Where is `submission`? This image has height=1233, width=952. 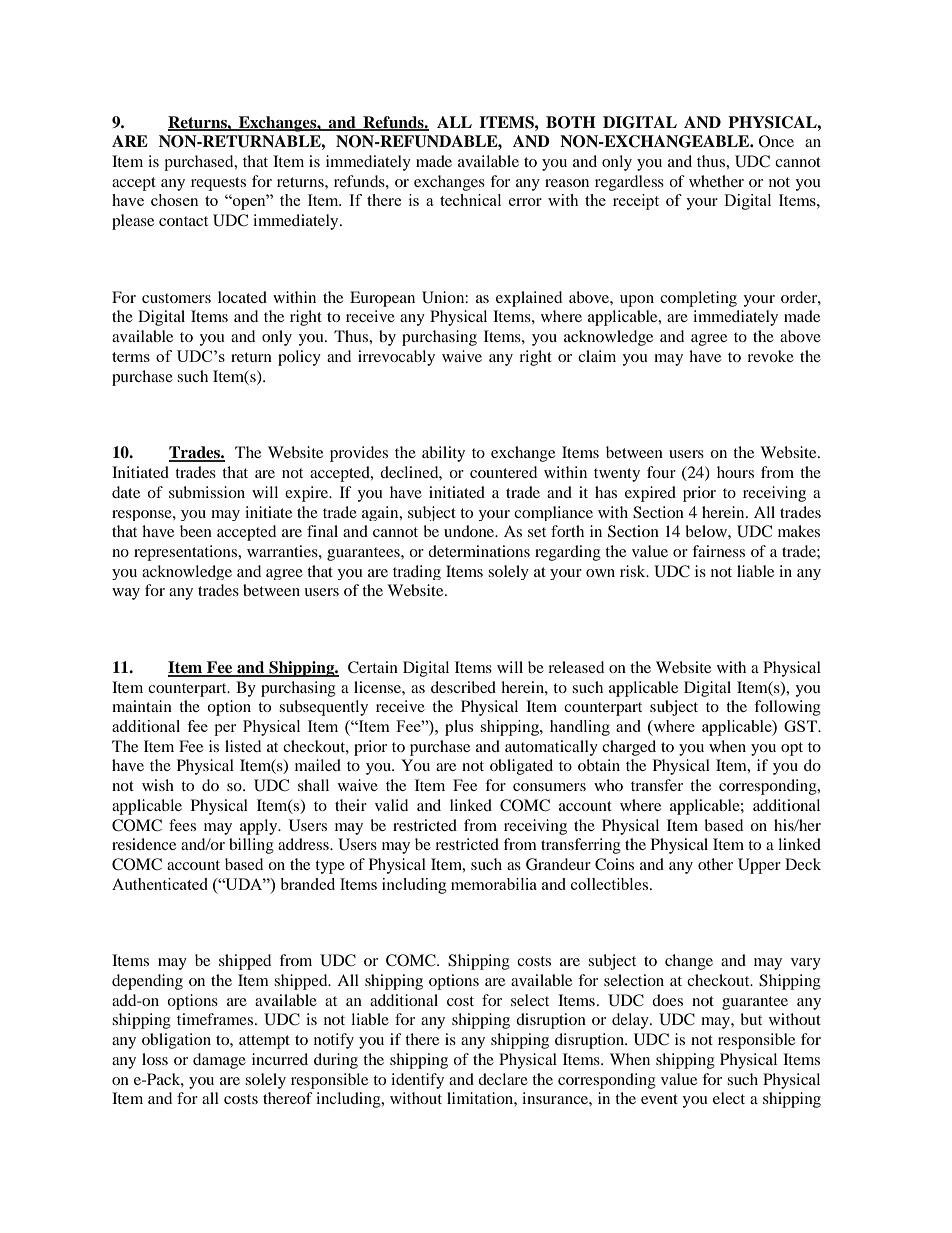 submission is located at coordinates (207, 492).
